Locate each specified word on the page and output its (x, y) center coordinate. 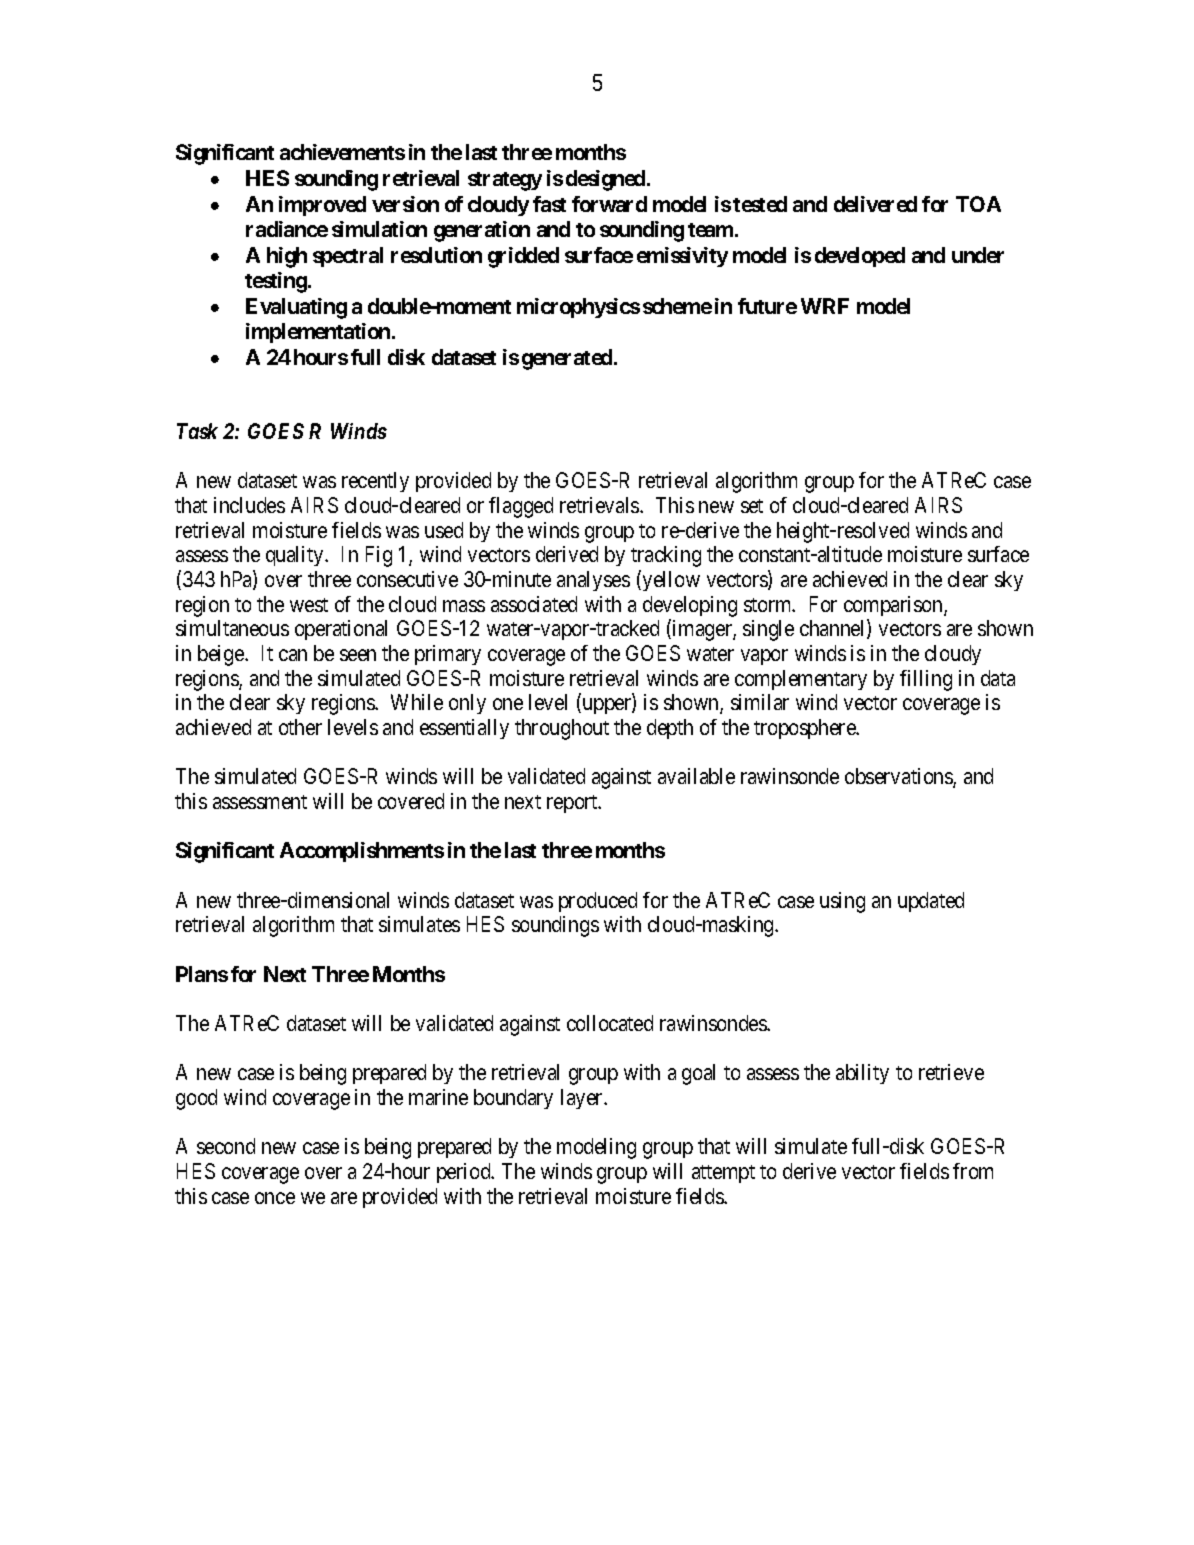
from (973, 1171)
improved (322, 206)
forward (609, 204)
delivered (875, 204)
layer (583, 1099)
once (275, 1198)
